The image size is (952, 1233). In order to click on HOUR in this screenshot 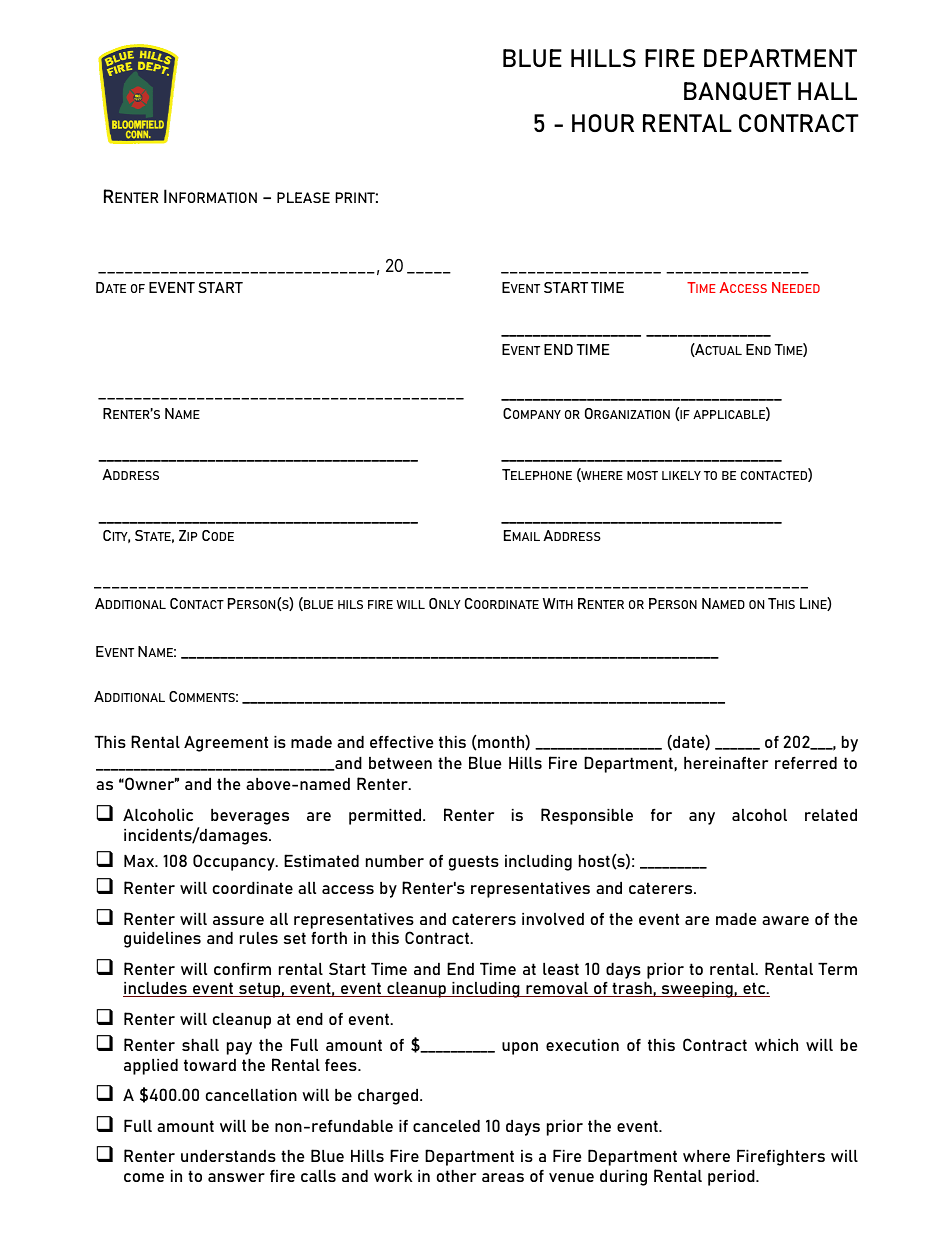, I will do `click(603, 123)`.
